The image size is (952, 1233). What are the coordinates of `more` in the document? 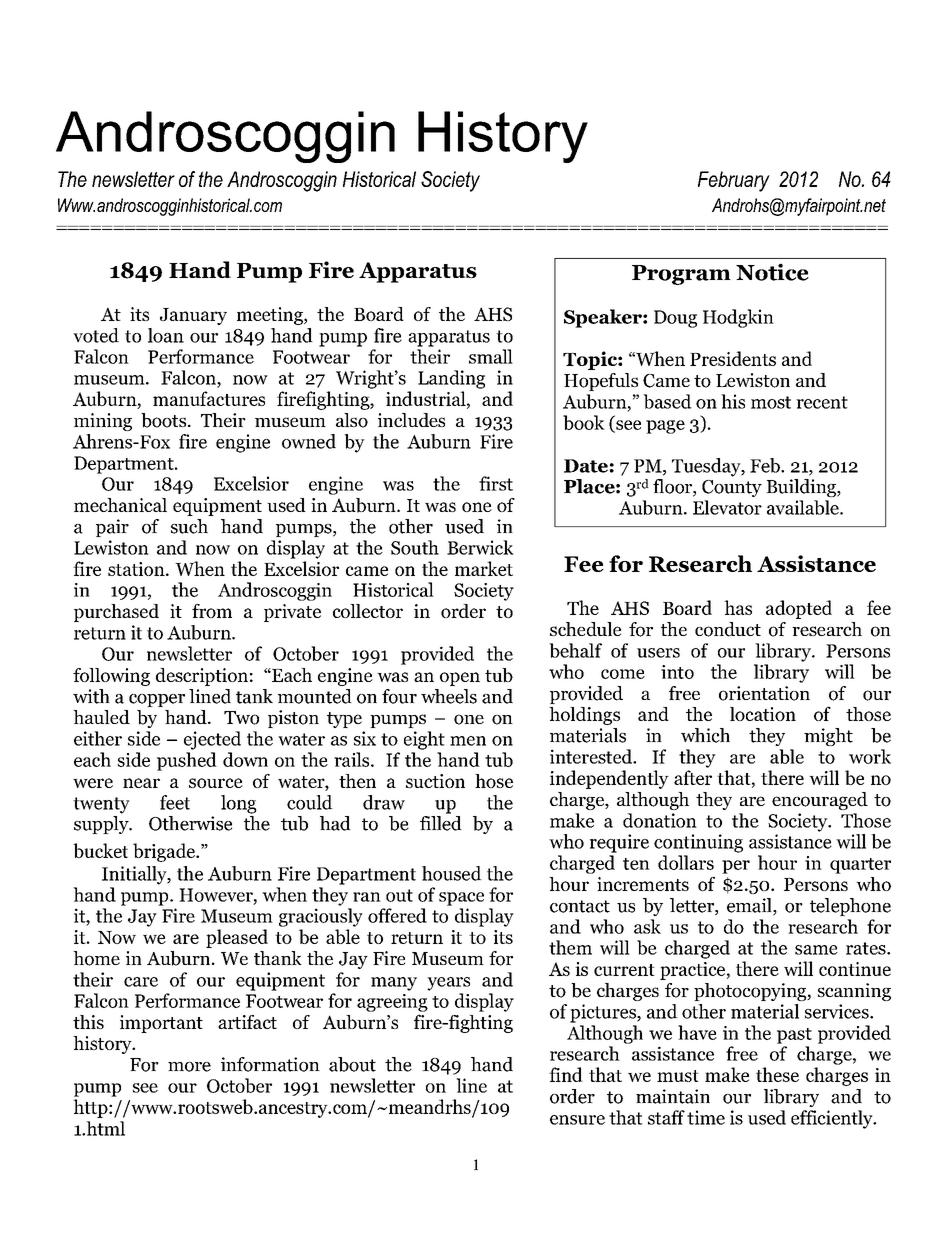 It's located at (189, 1067).
